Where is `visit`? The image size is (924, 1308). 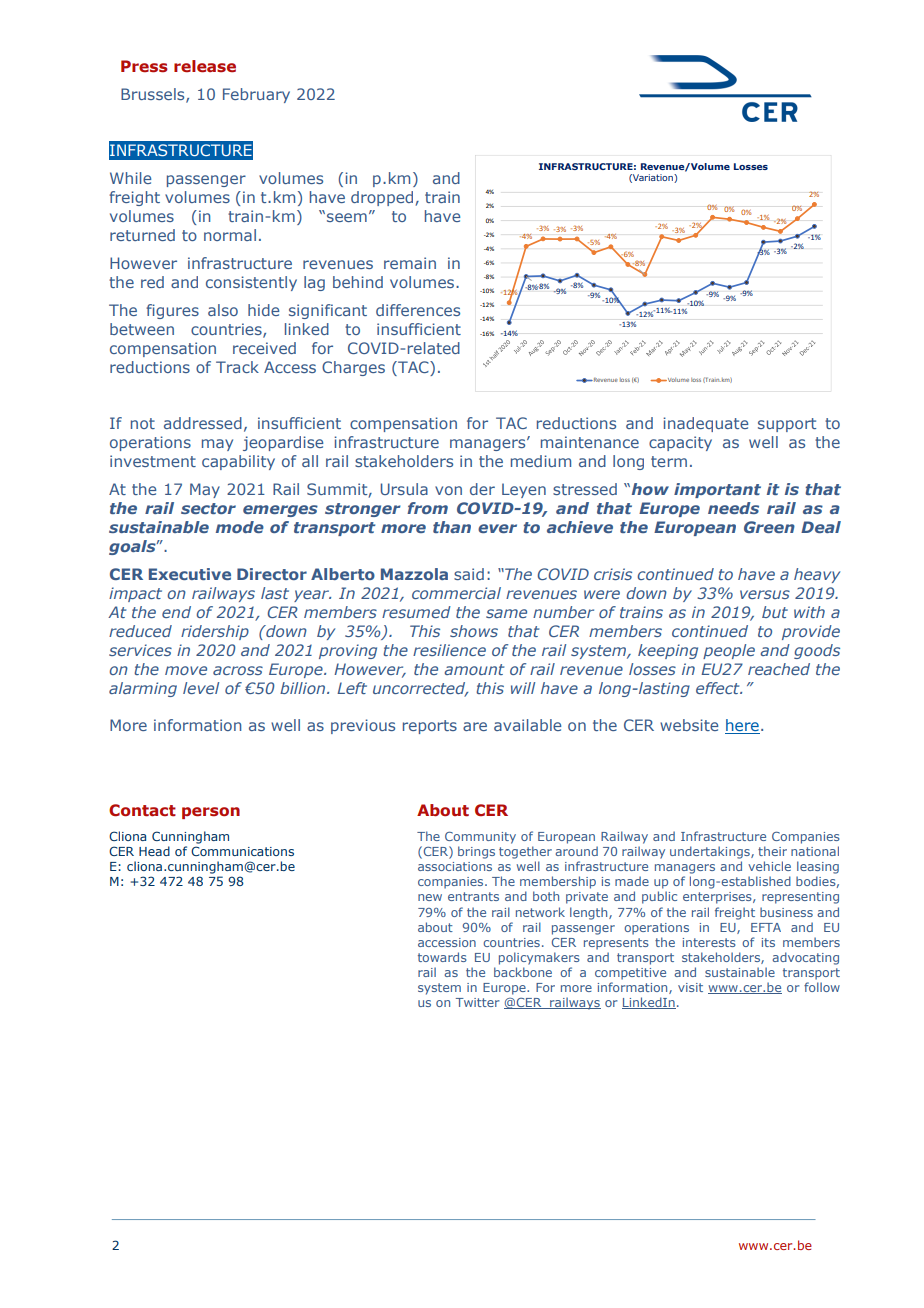
visit is located at coordinates (690, 987).
